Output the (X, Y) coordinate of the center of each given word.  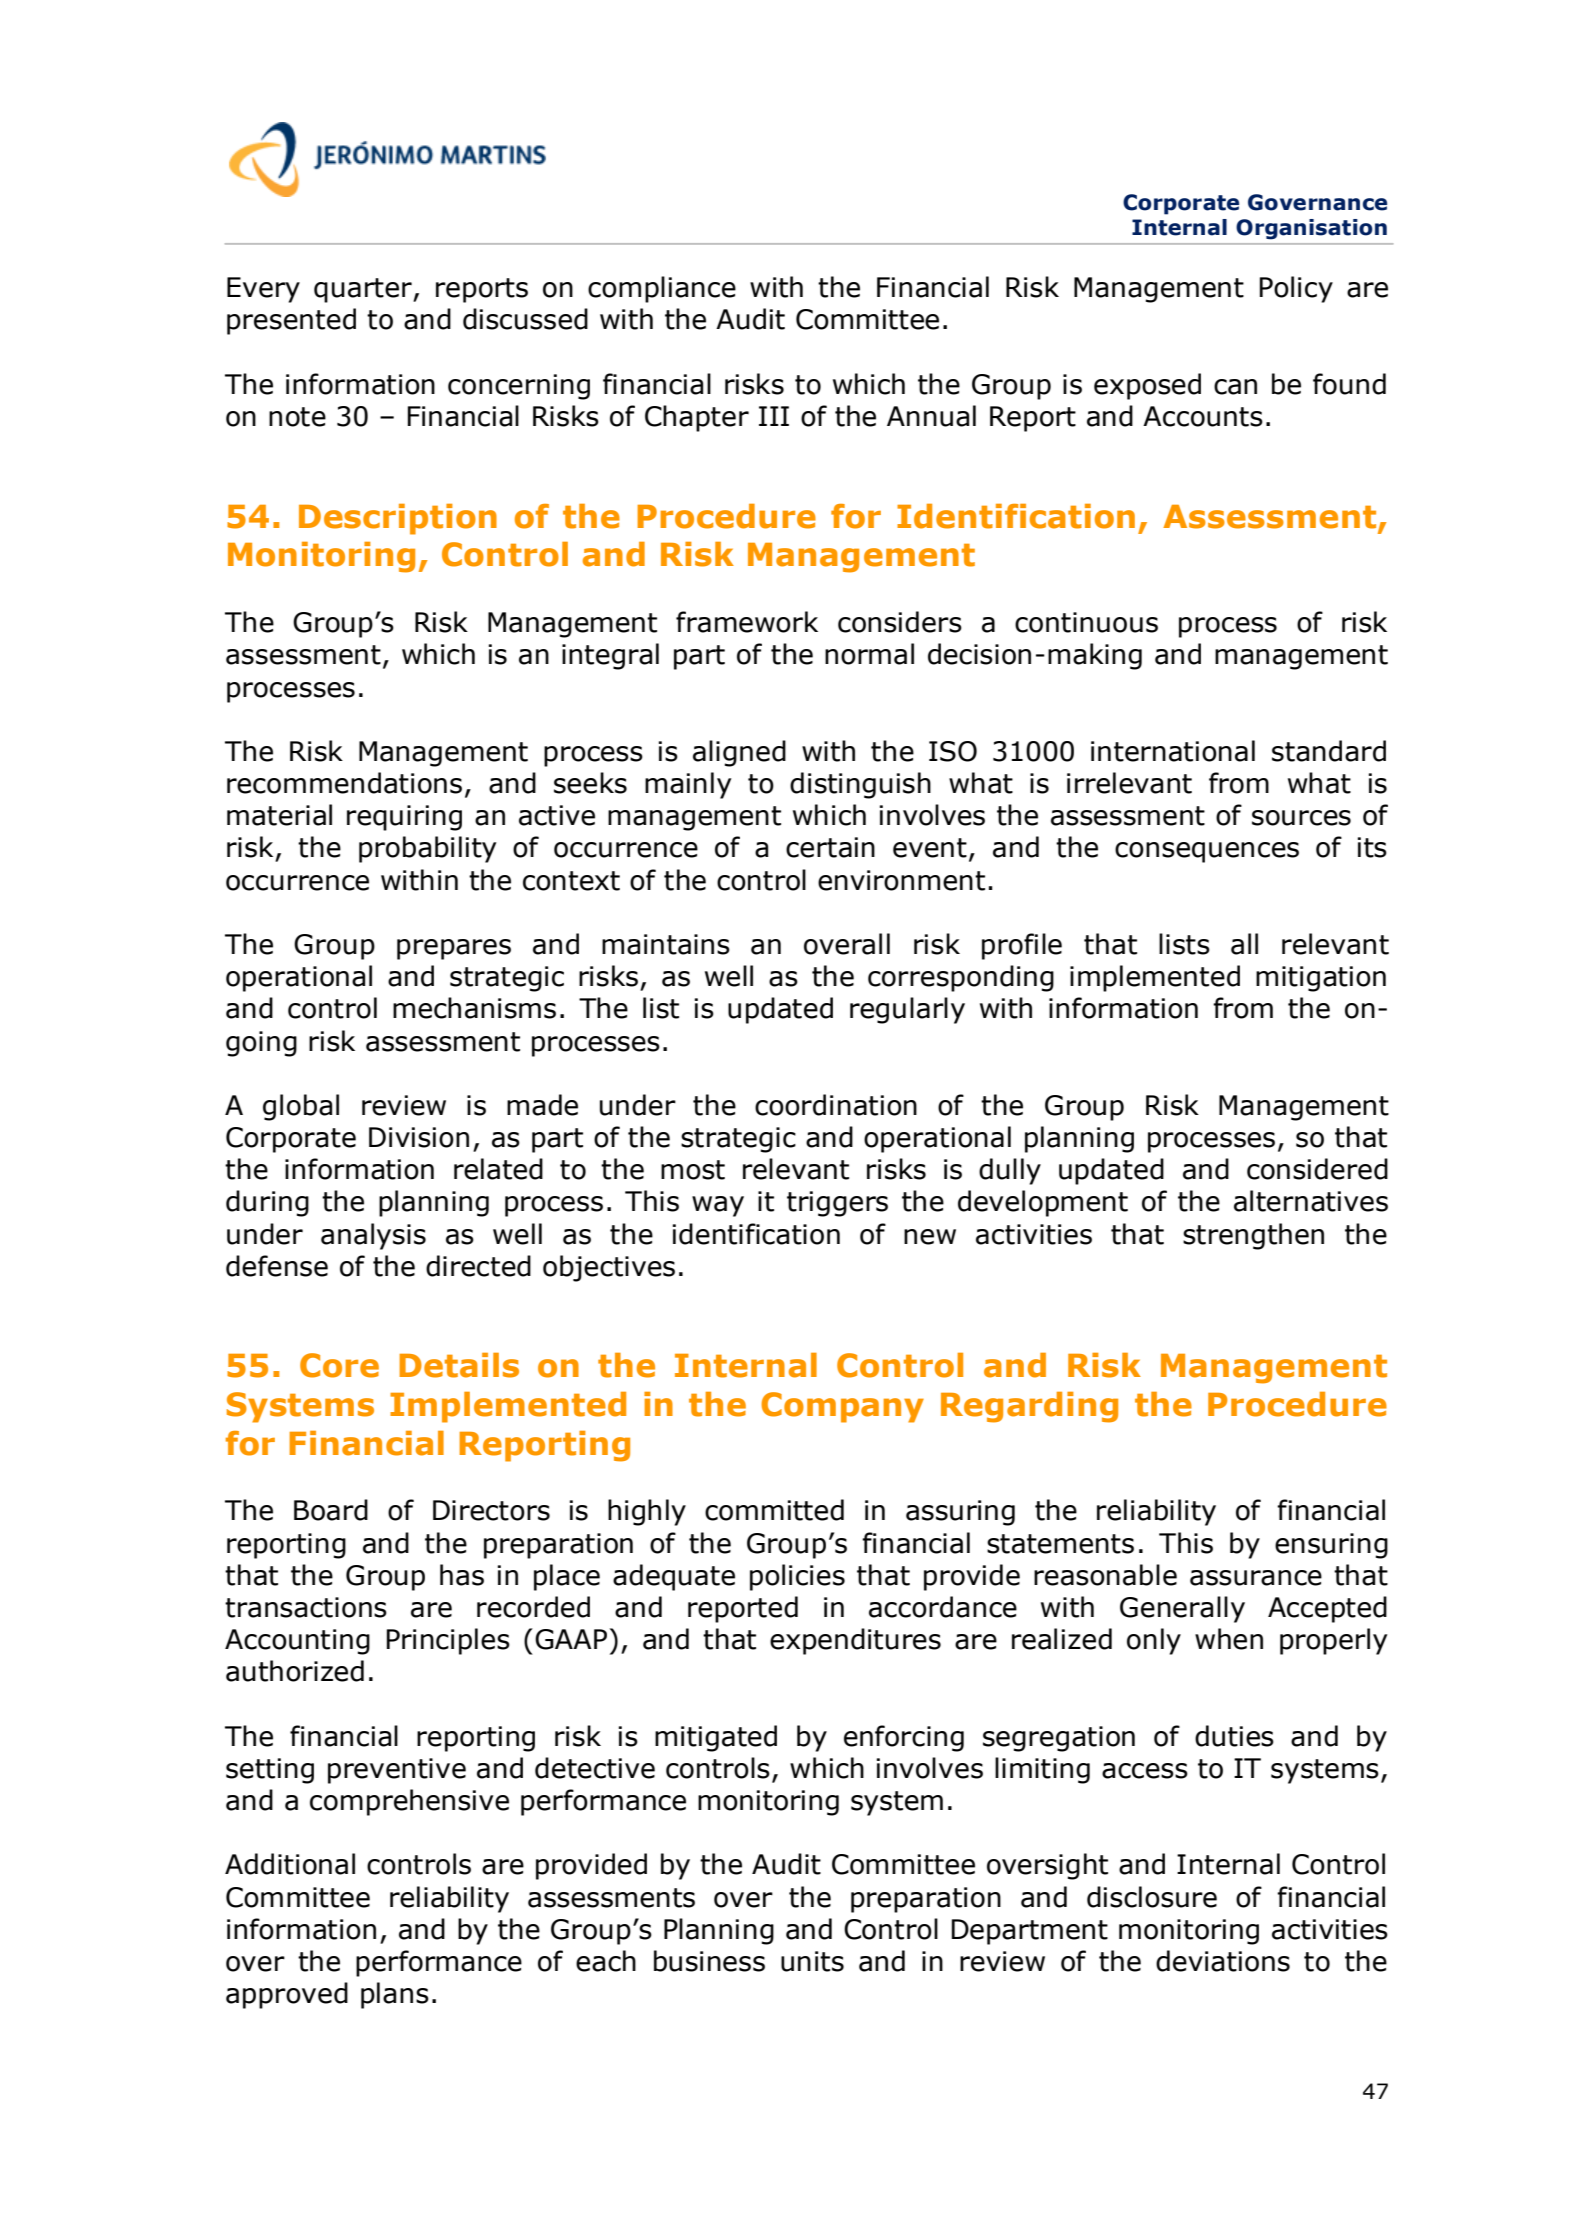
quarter (364, 290)
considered (1317, 1169)
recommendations (344, 783)
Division (419, 1137)
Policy (1296, 289)
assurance (1256, 1578)
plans (395, 1995)
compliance (662, 289)
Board (331, 1510)
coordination (836, 1105)
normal (869, 654)
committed (774, 1510)
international (1173, 751)
